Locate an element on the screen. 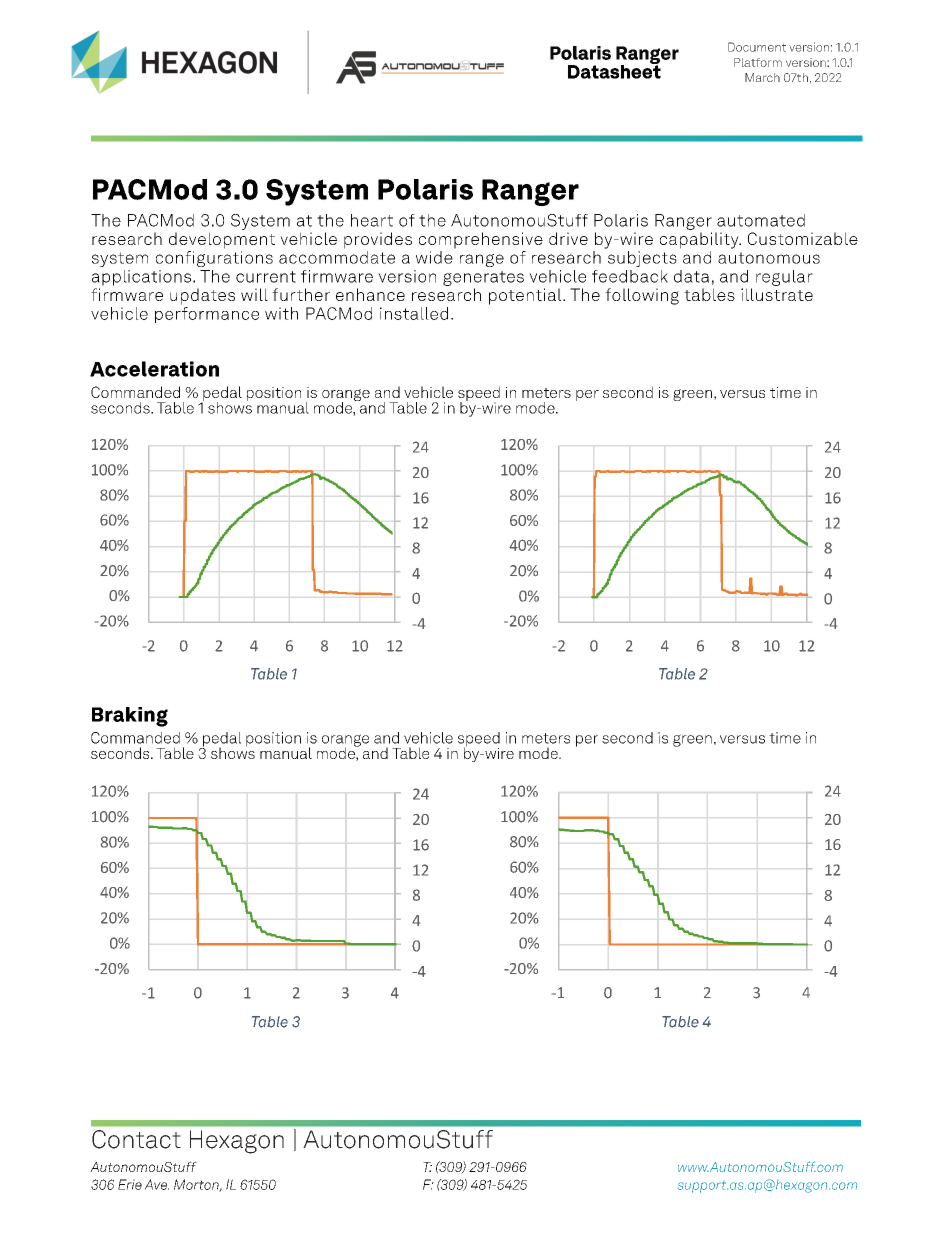  feedback is located at coordinates (630, 276).
